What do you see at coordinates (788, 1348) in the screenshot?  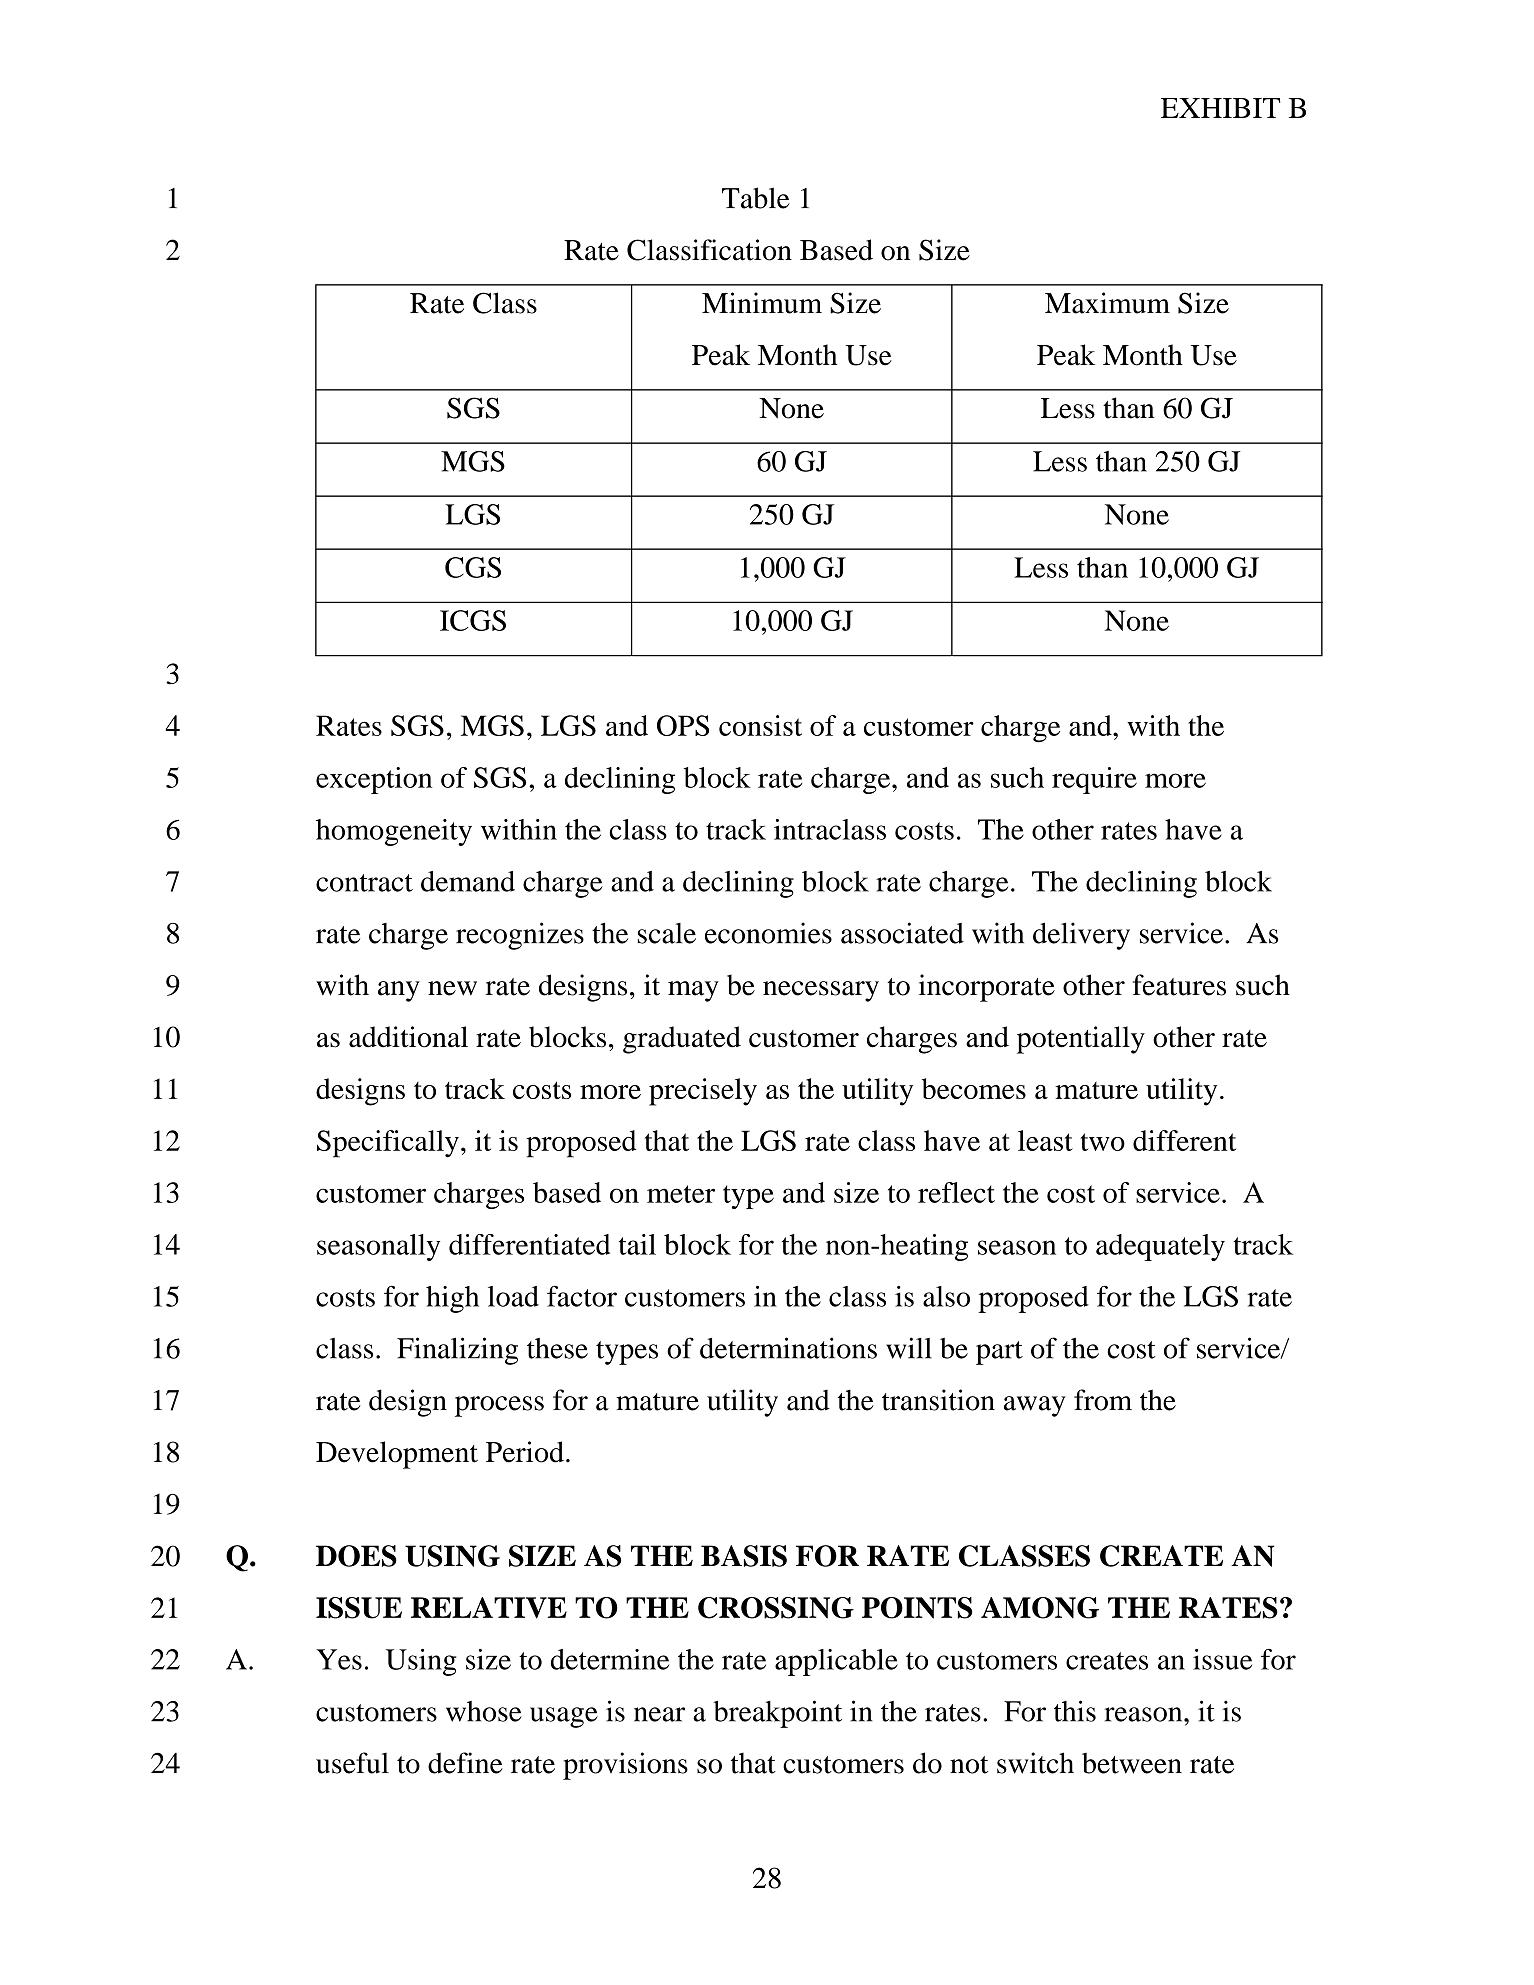 I see `determinations` at bounding box center [788, 1348].
